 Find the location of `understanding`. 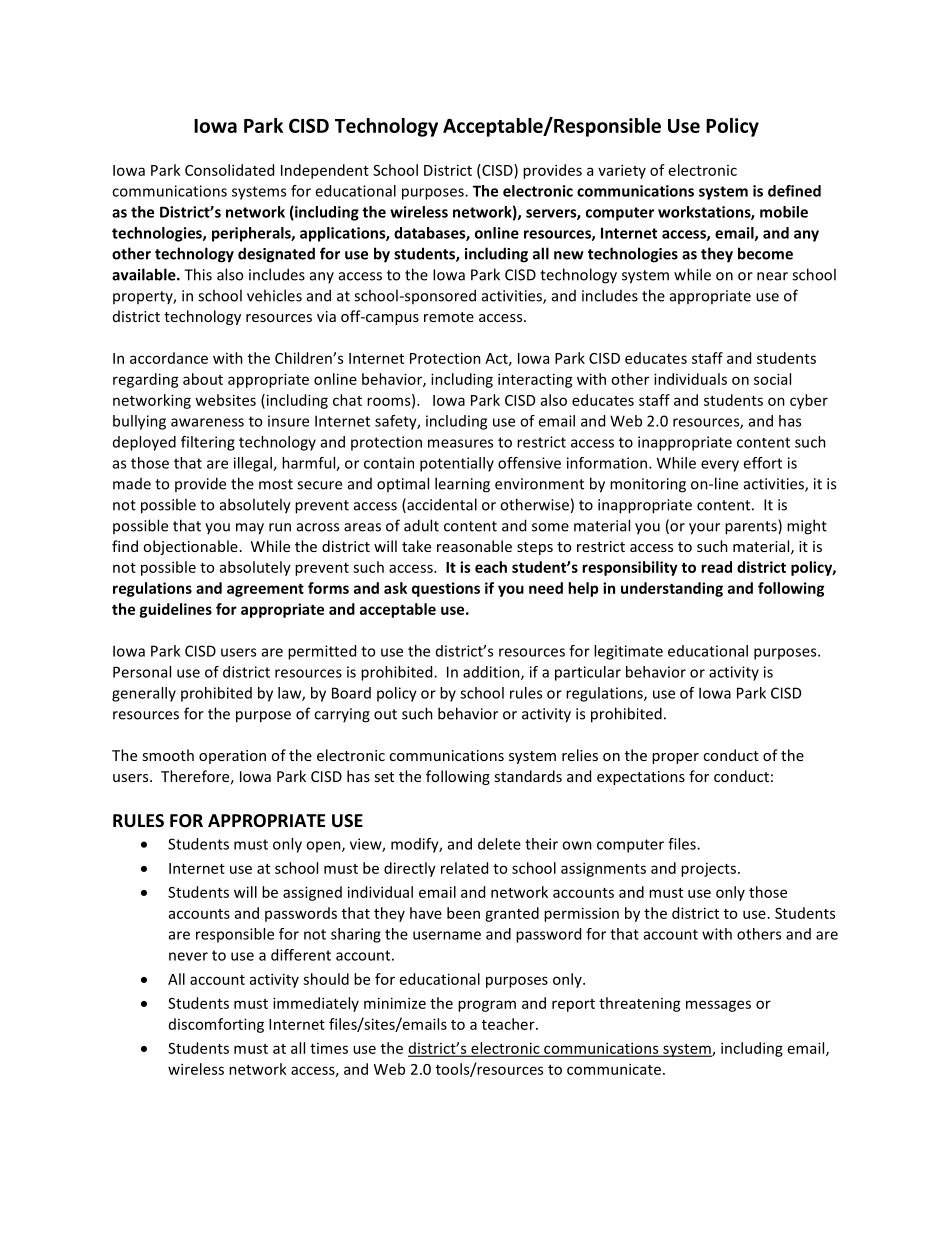

understanding is located at coordinates (672, 589).
